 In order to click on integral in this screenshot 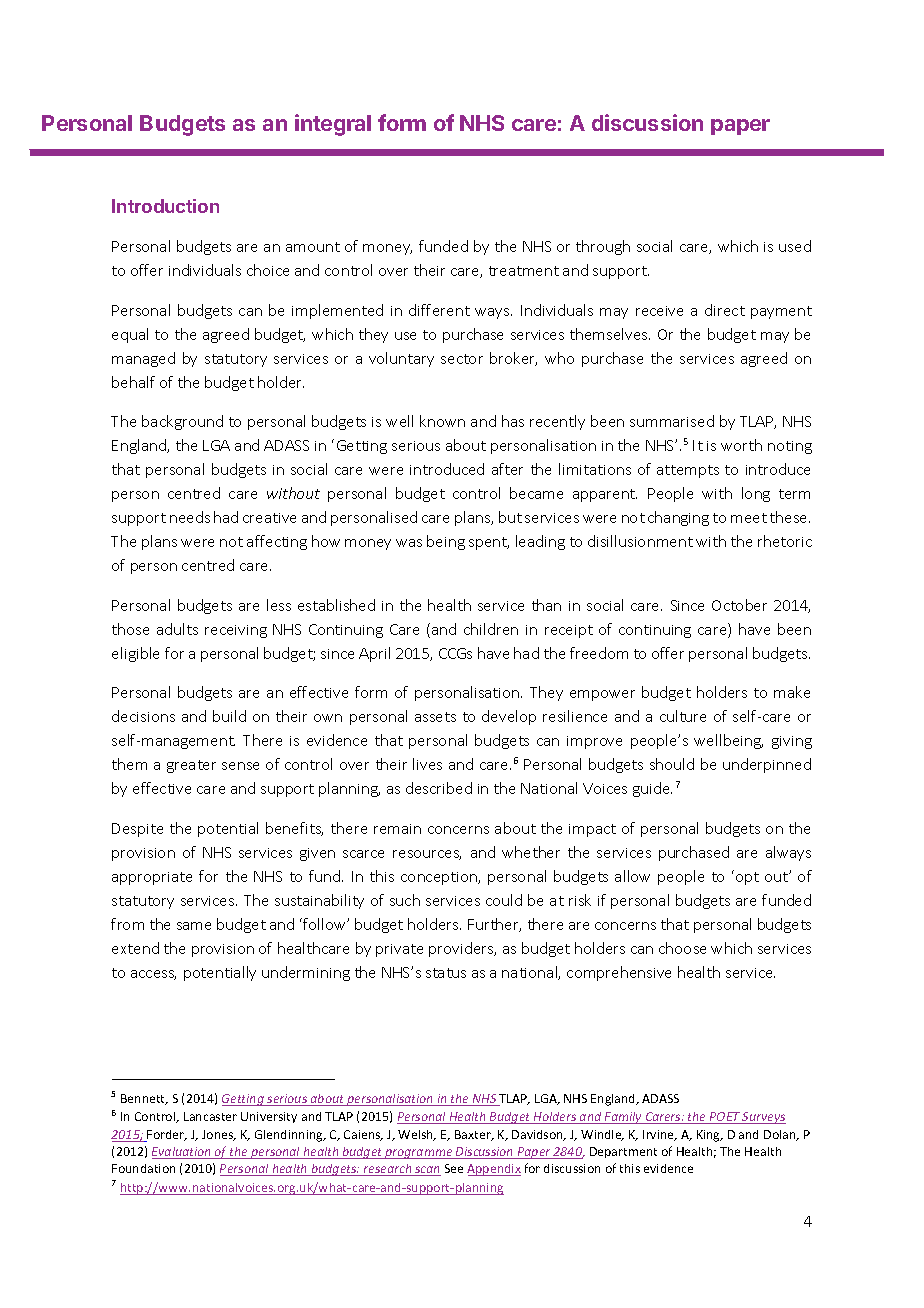, I will do `click(333, 125)`.
